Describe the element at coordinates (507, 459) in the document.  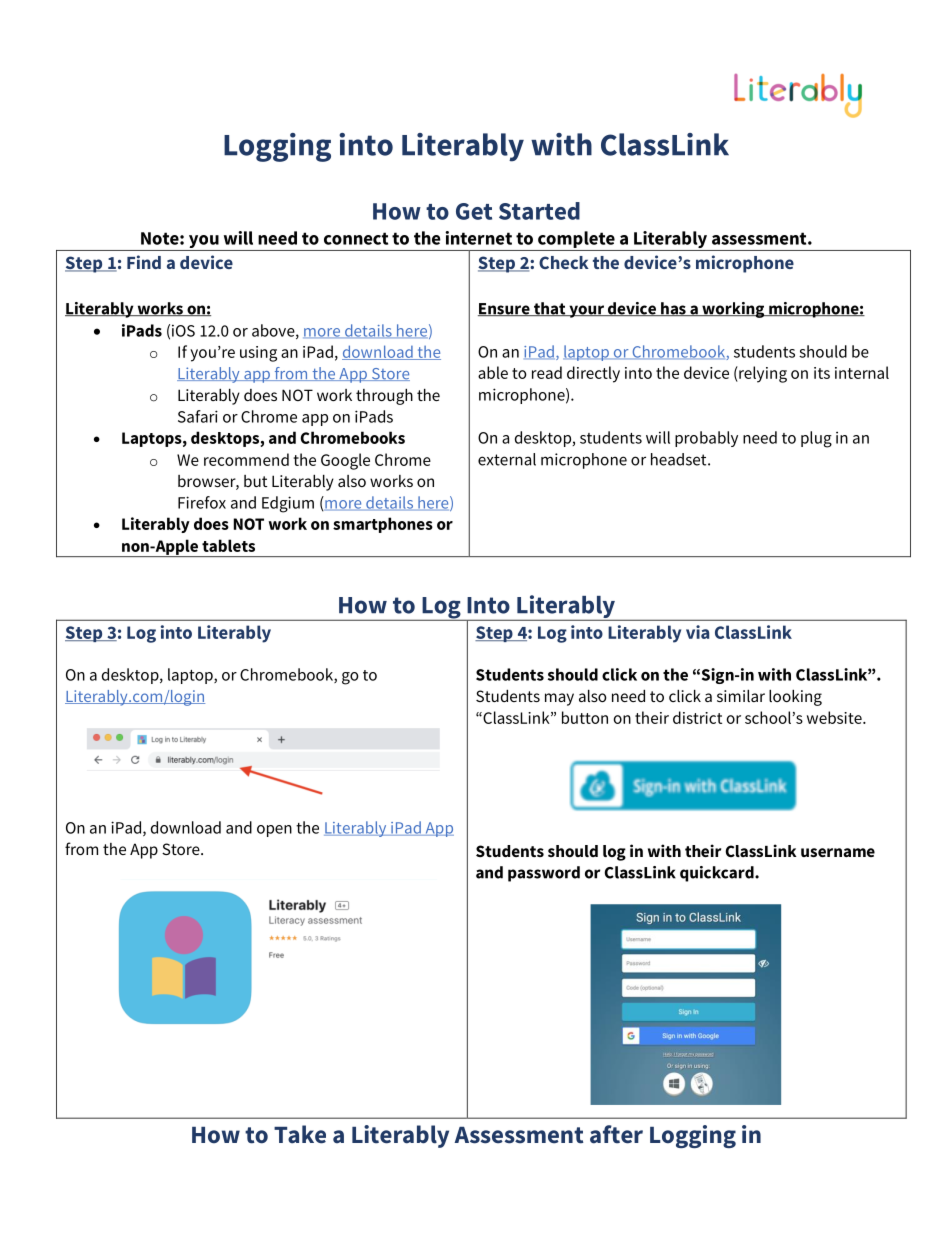
I see `external` at that location.
